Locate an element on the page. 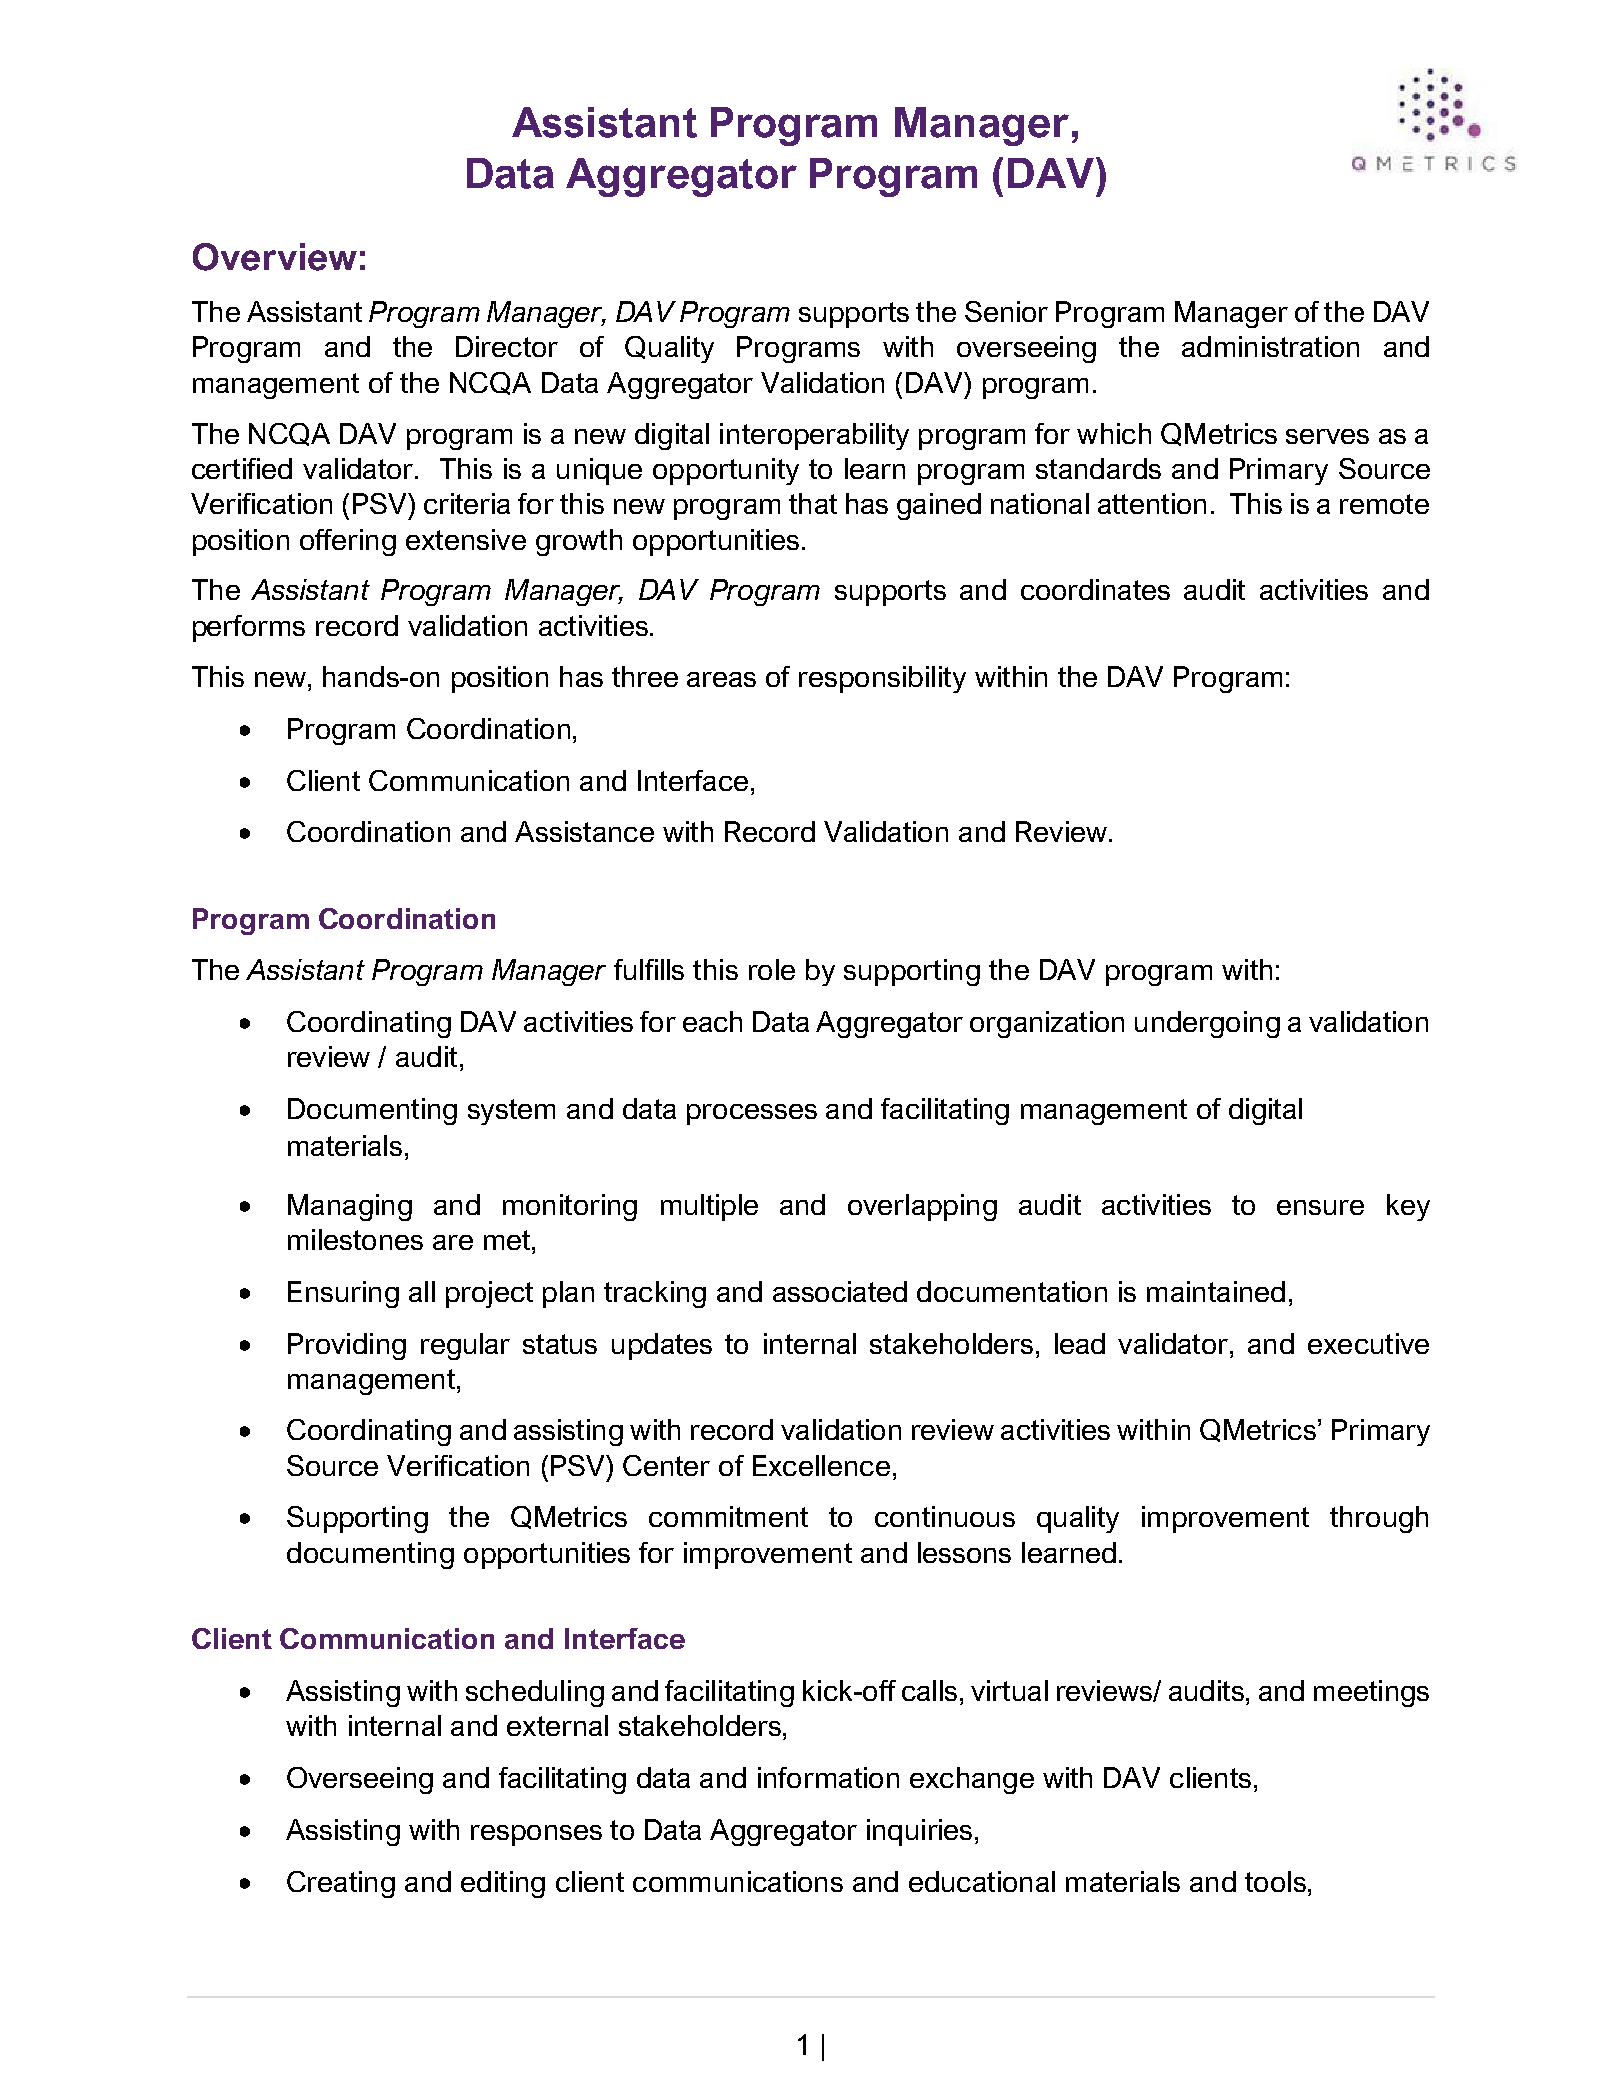 This document has height=2097, width=1621. Senior is located at coordinates (1006, 311).
